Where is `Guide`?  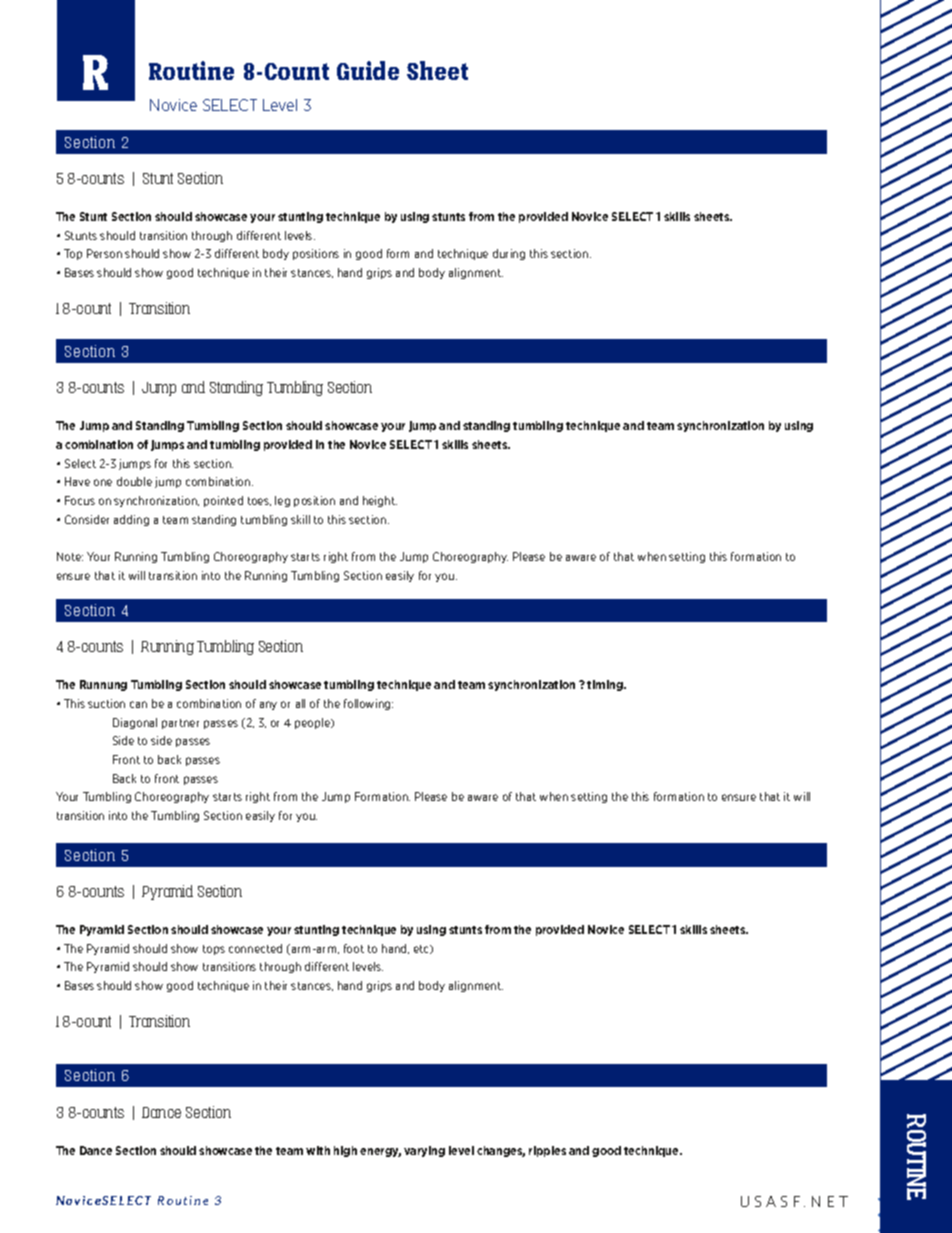 Guide is located at coordinates (368, 70).
